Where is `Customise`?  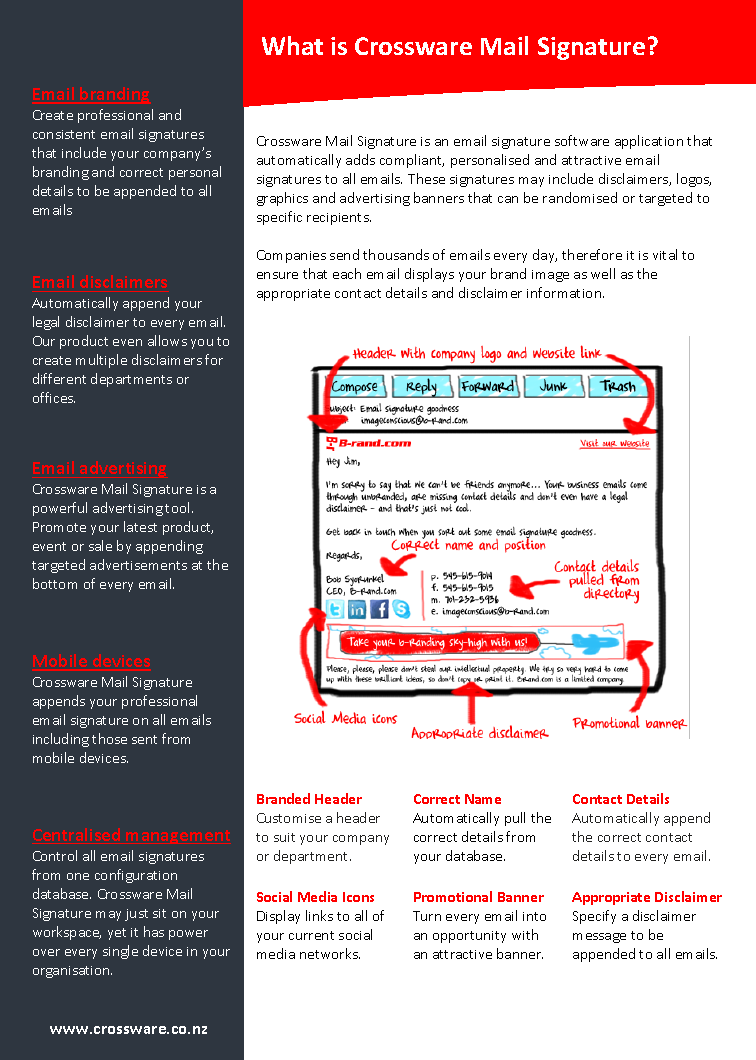
Customise is located at coordinates (289, 818).
